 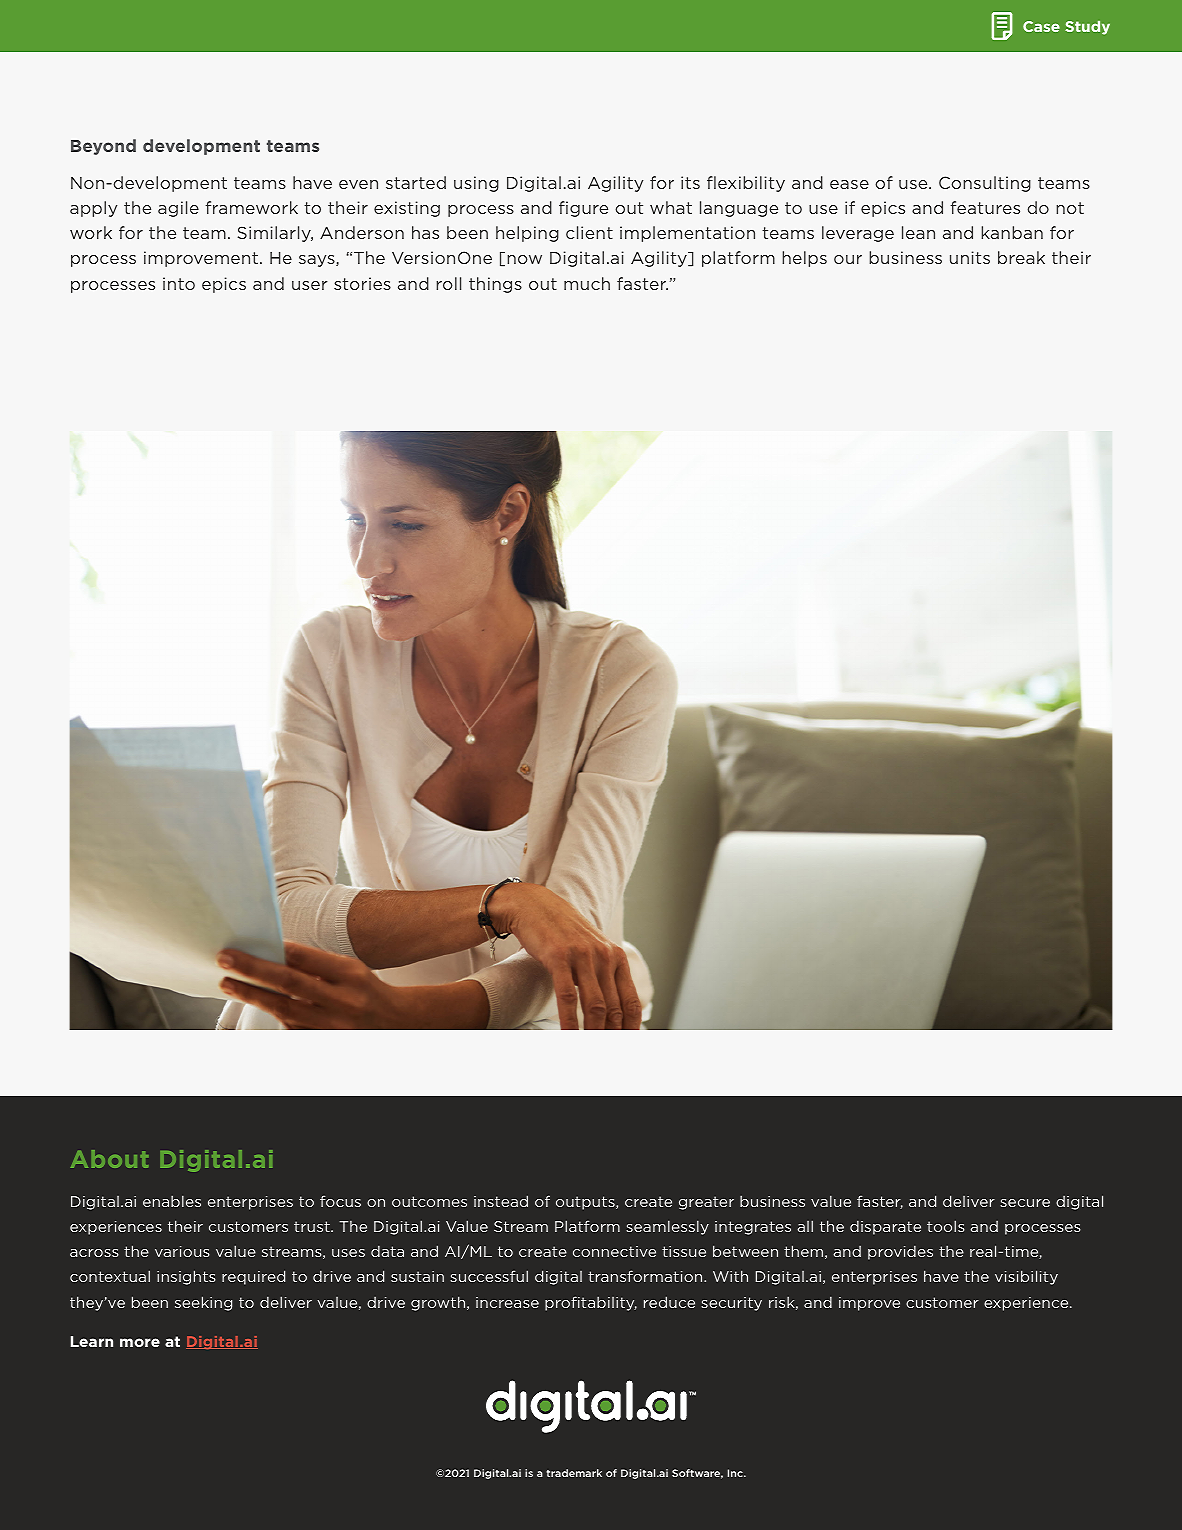 I want to click on secure, so click(x=1025, y=1203).
